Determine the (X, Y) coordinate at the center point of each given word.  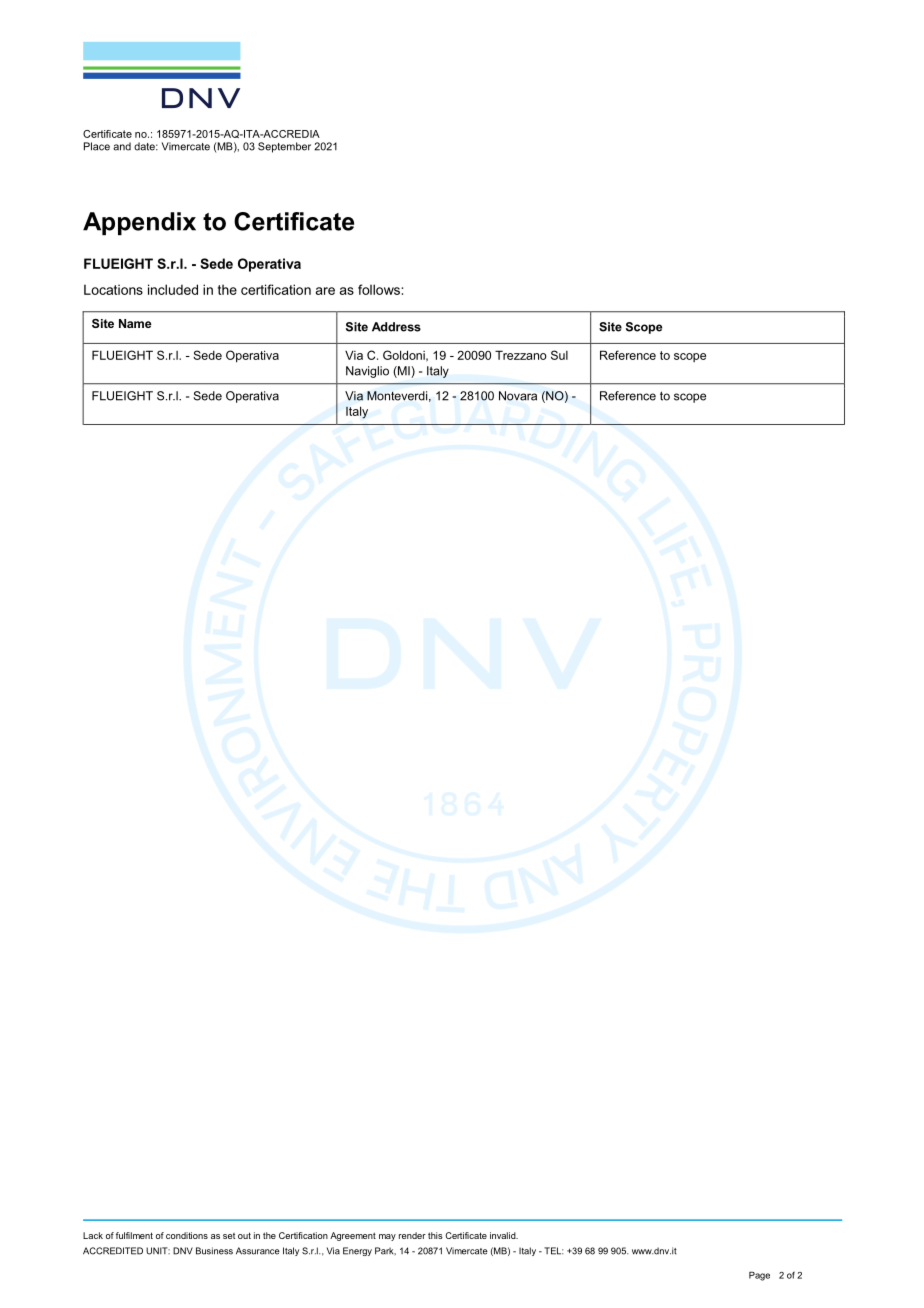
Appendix (139, 223)
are (325, 291)
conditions (187, 1235)
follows (380, 289)
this (435, 1235)
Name (135, 323)
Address (396, 327)
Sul (559, 355)
